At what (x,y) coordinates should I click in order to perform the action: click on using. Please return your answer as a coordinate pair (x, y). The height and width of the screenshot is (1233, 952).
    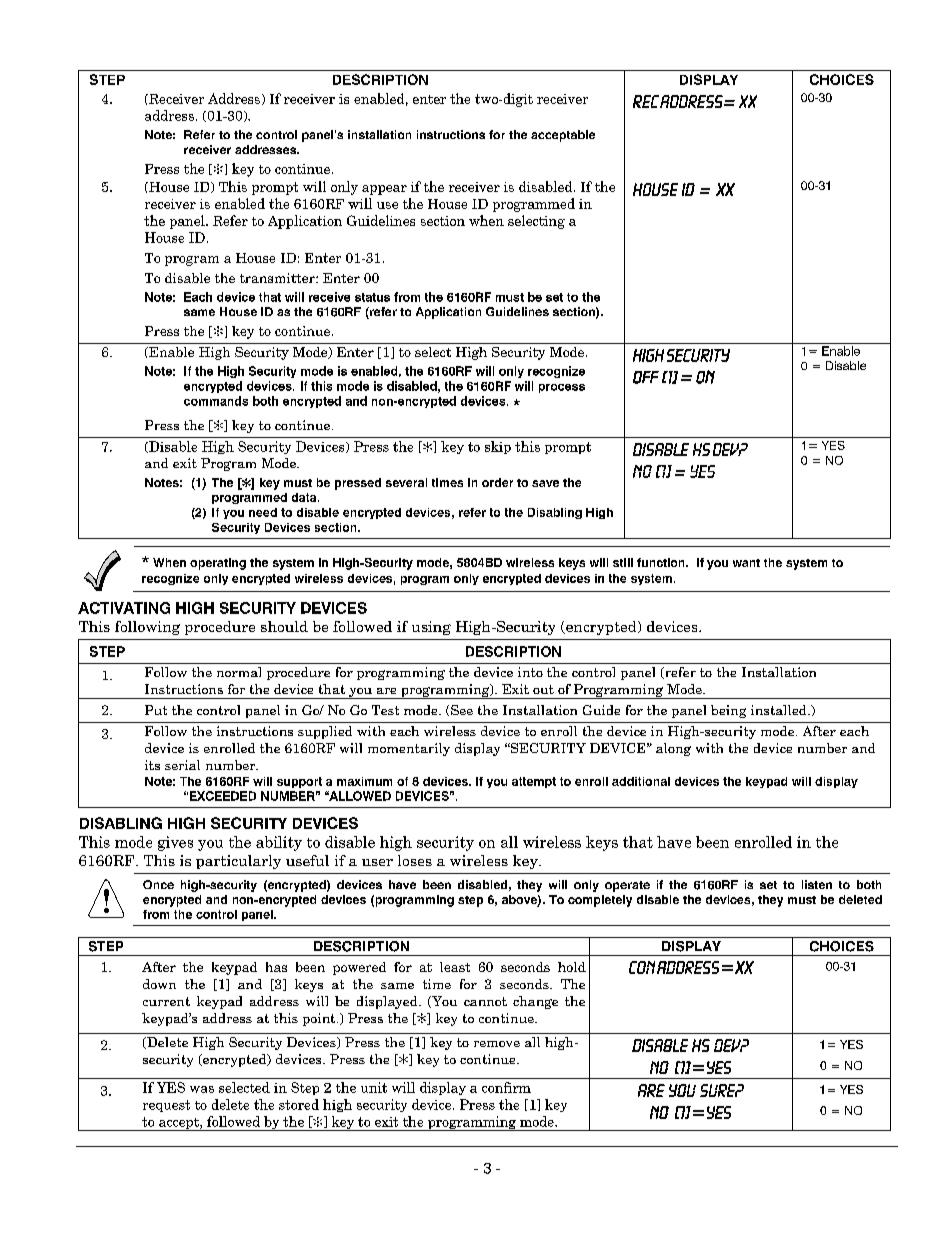
    Looking at the image, I should click on (431, 628).
